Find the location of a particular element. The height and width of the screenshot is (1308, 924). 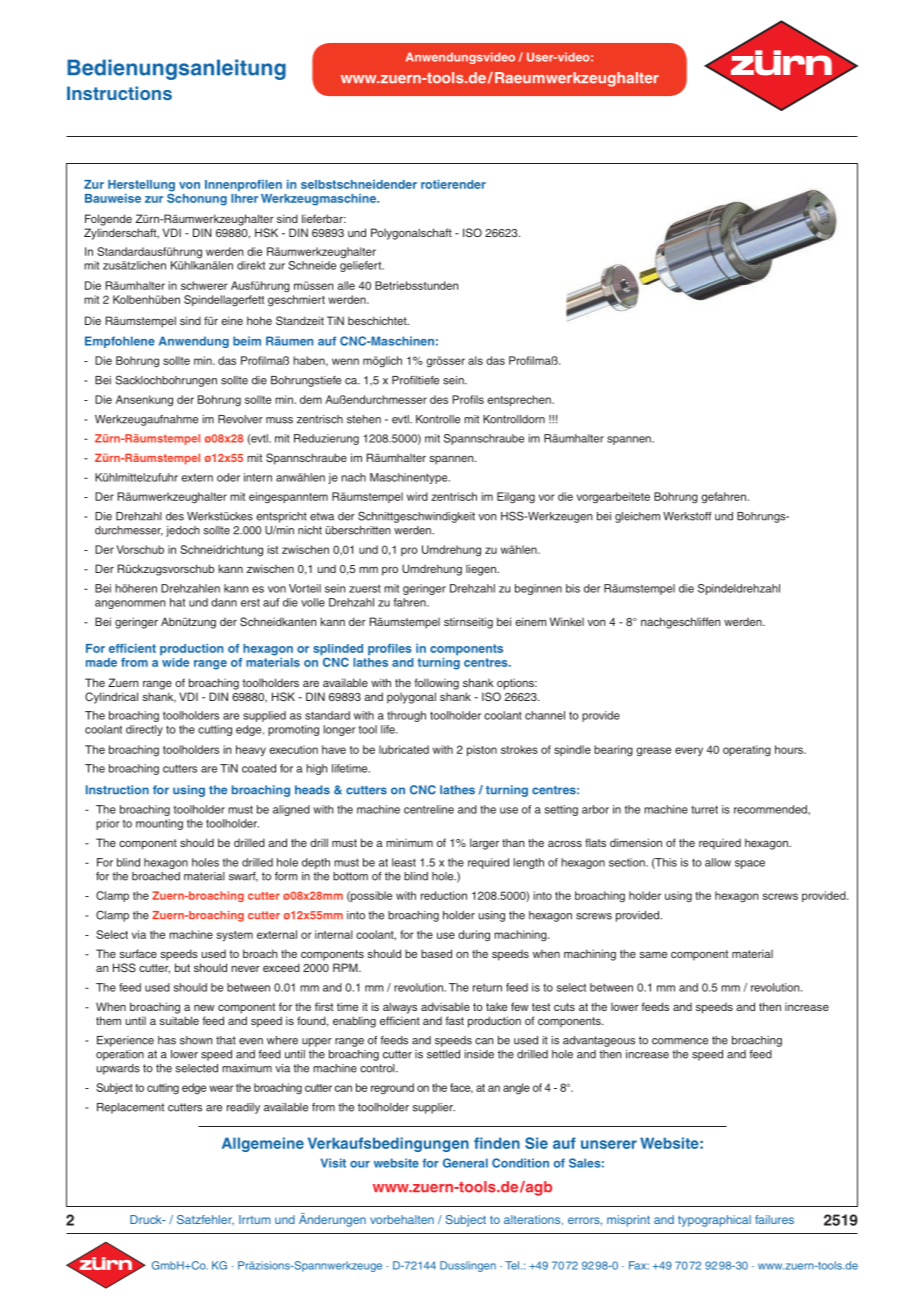

allow is located at coordinates (718, 862).
